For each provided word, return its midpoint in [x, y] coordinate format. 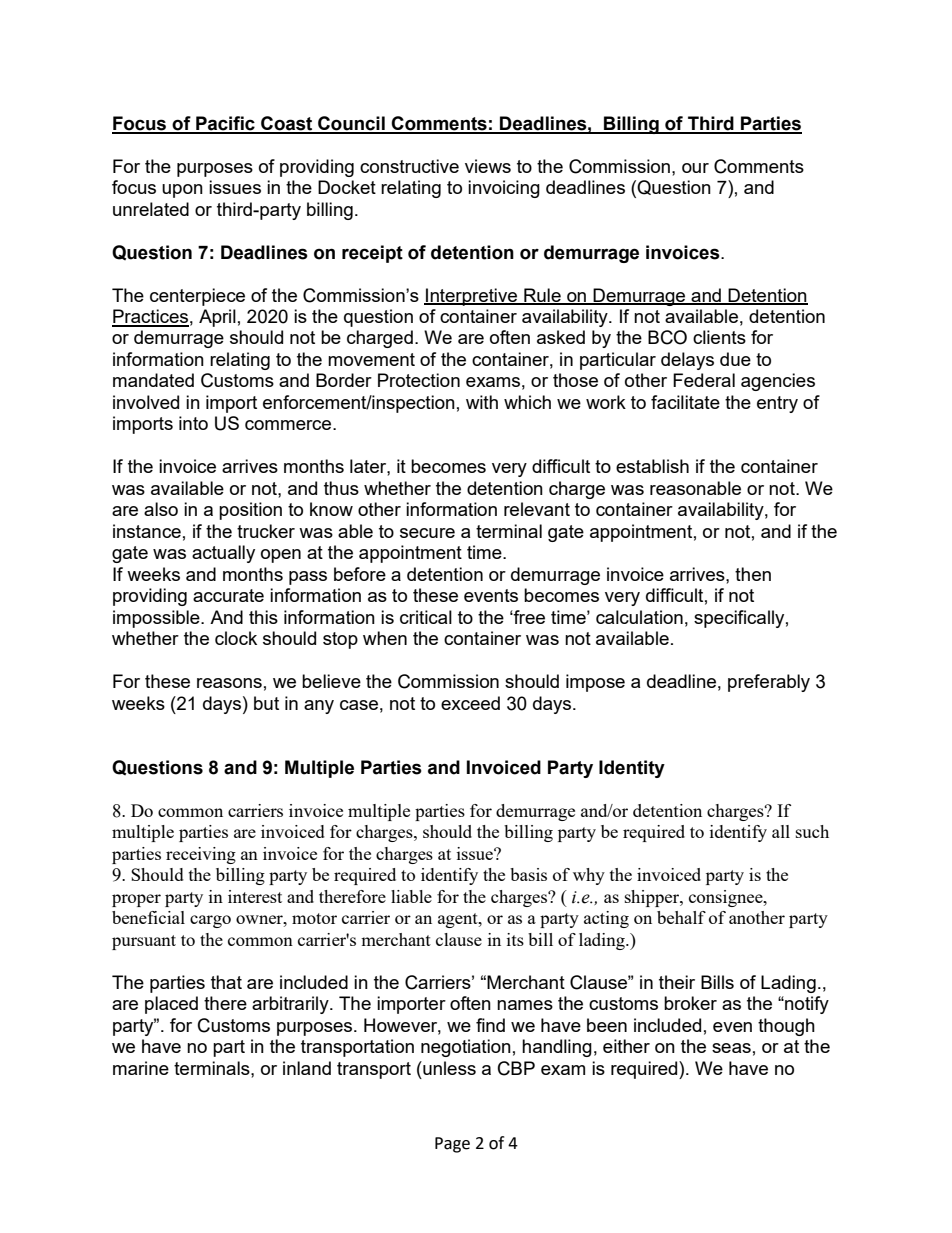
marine [141, 1068]
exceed [470, 703]
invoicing [504, 189]
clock [236, 638]
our [695, 168]
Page [452, 1145]
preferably [769, 683]
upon [182, 191]
